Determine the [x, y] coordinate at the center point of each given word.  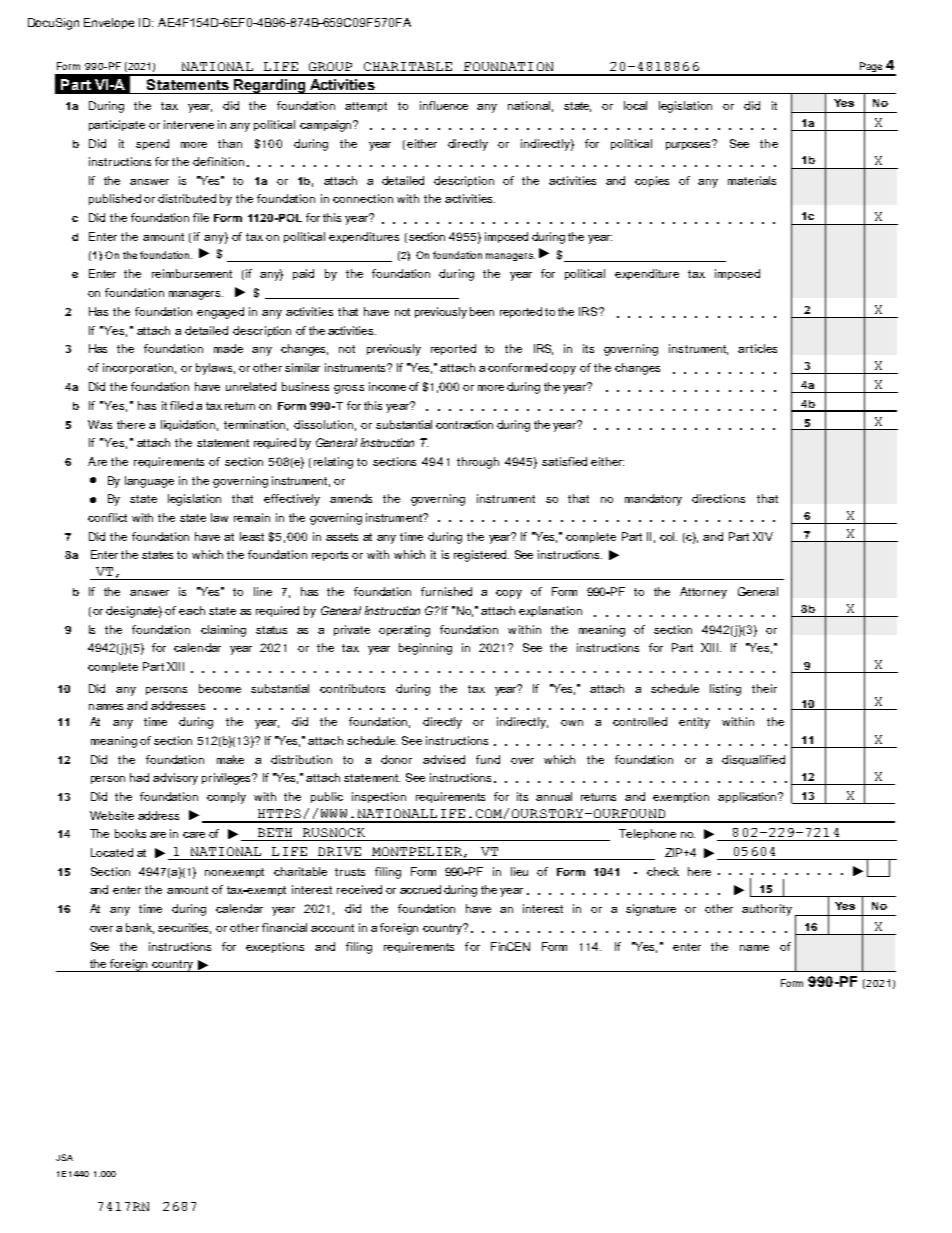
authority [767, 910]
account [332, 928]
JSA [64, 1157]
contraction [464, 424]
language [149, 482]
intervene [189, 124]
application [748, 797]
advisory [175, 779]
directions [718, 498]
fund [488, 759]
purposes [690, 144]
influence [444, 105]
